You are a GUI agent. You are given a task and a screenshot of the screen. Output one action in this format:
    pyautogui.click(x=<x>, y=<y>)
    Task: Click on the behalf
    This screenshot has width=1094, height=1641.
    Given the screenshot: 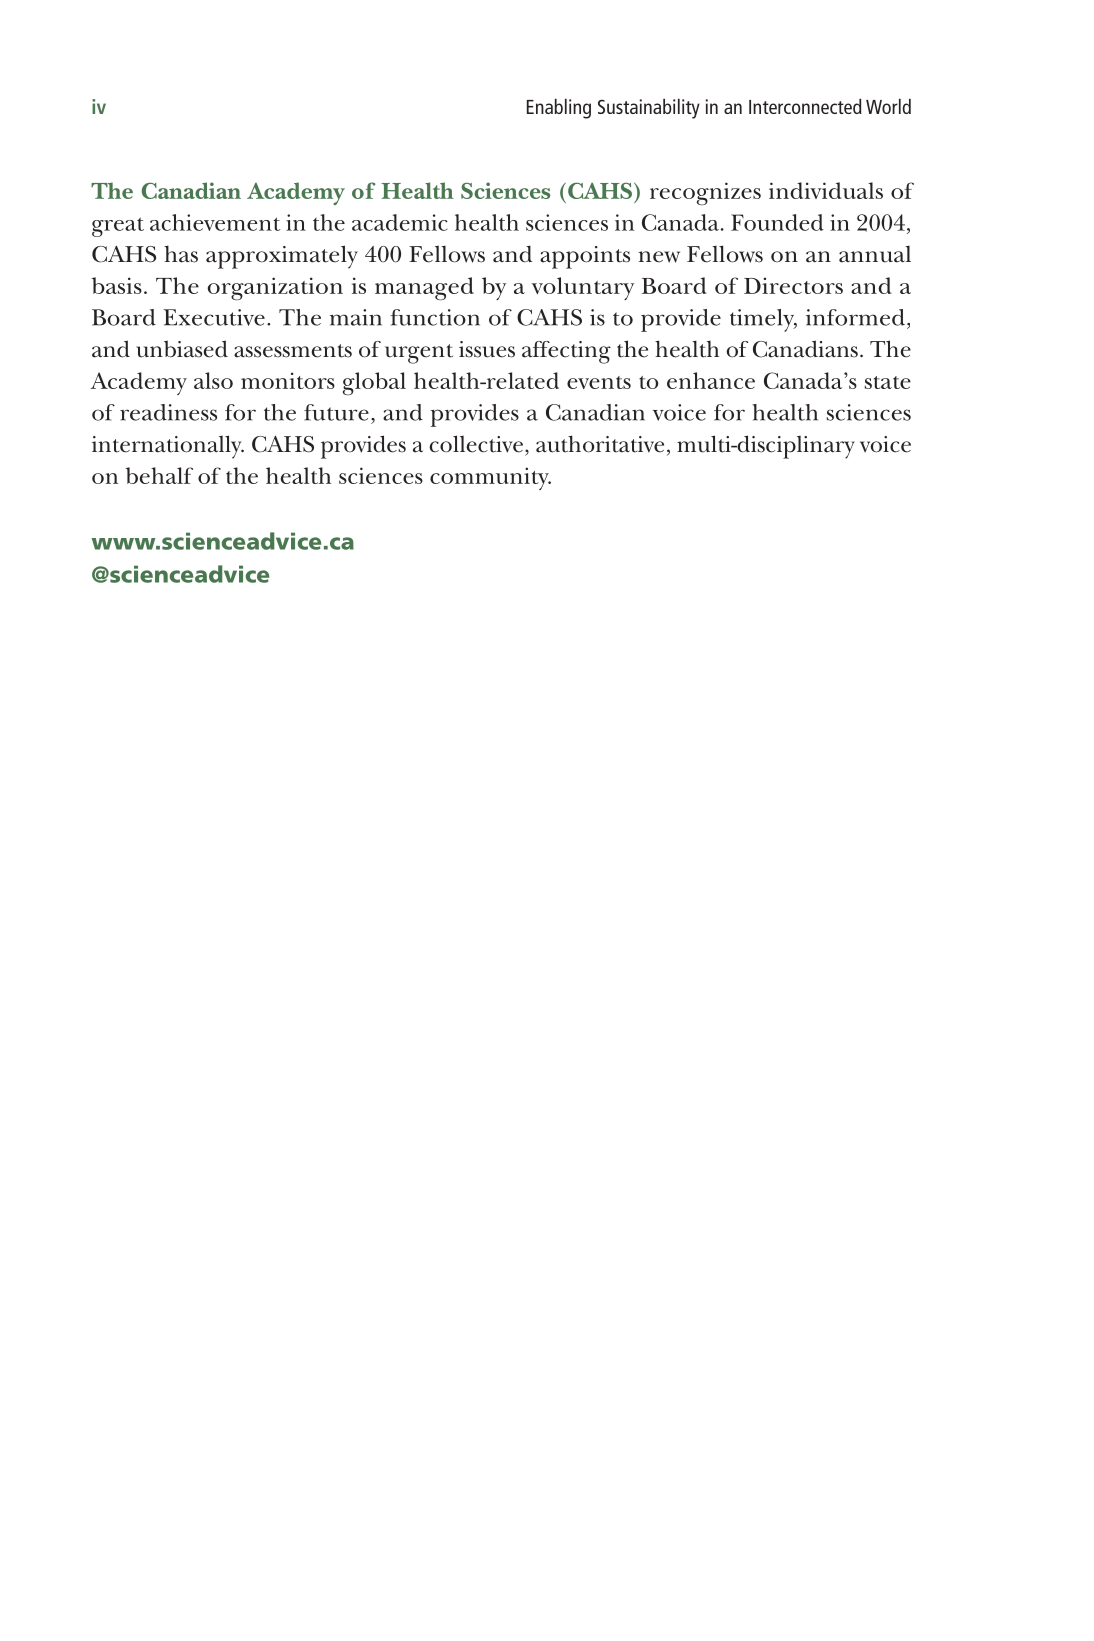 What is the action you would take?
    pyautogui.click(x=159, y=475)
